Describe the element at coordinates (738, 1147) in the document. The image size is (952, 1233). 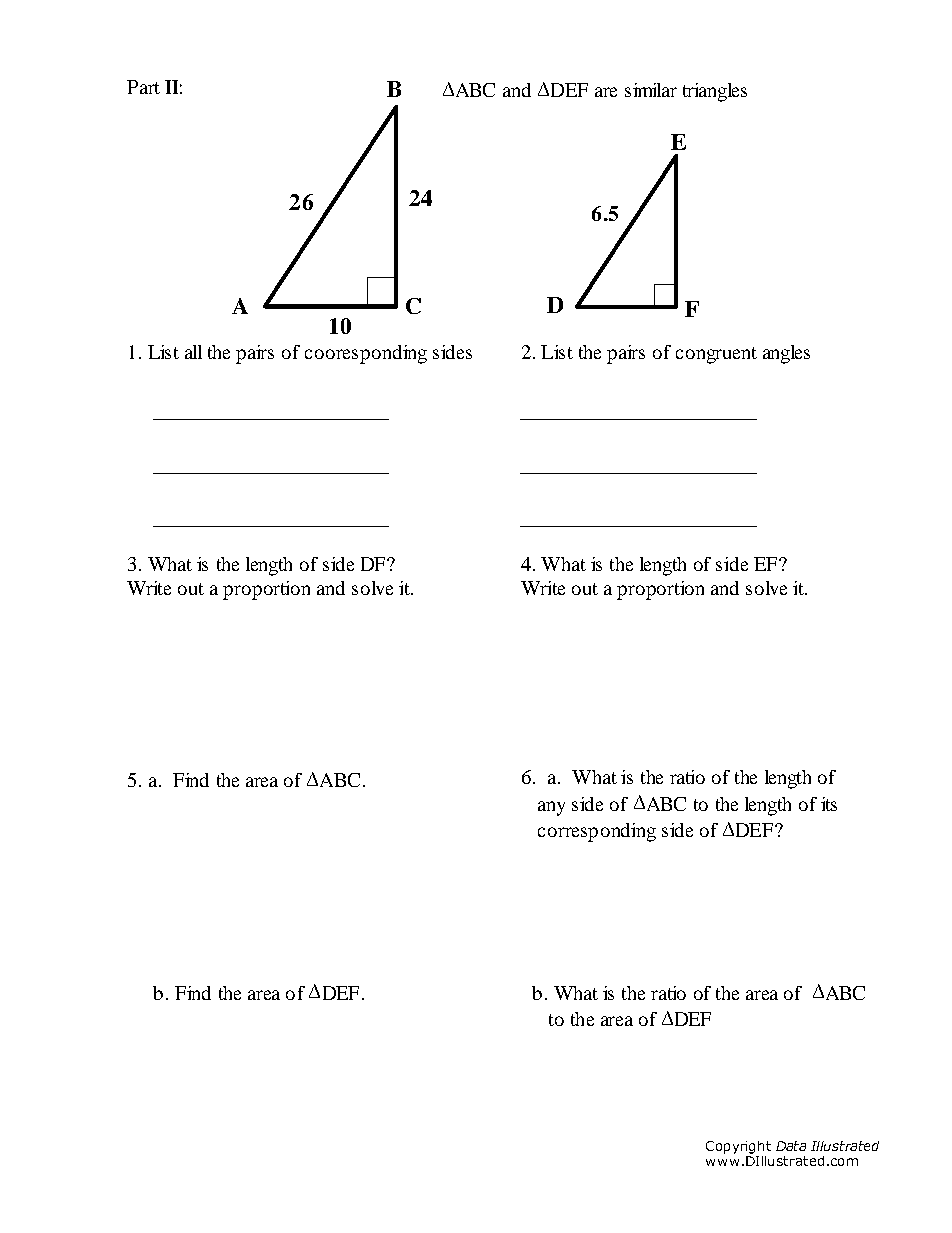
I see `Copyright` at that location.
